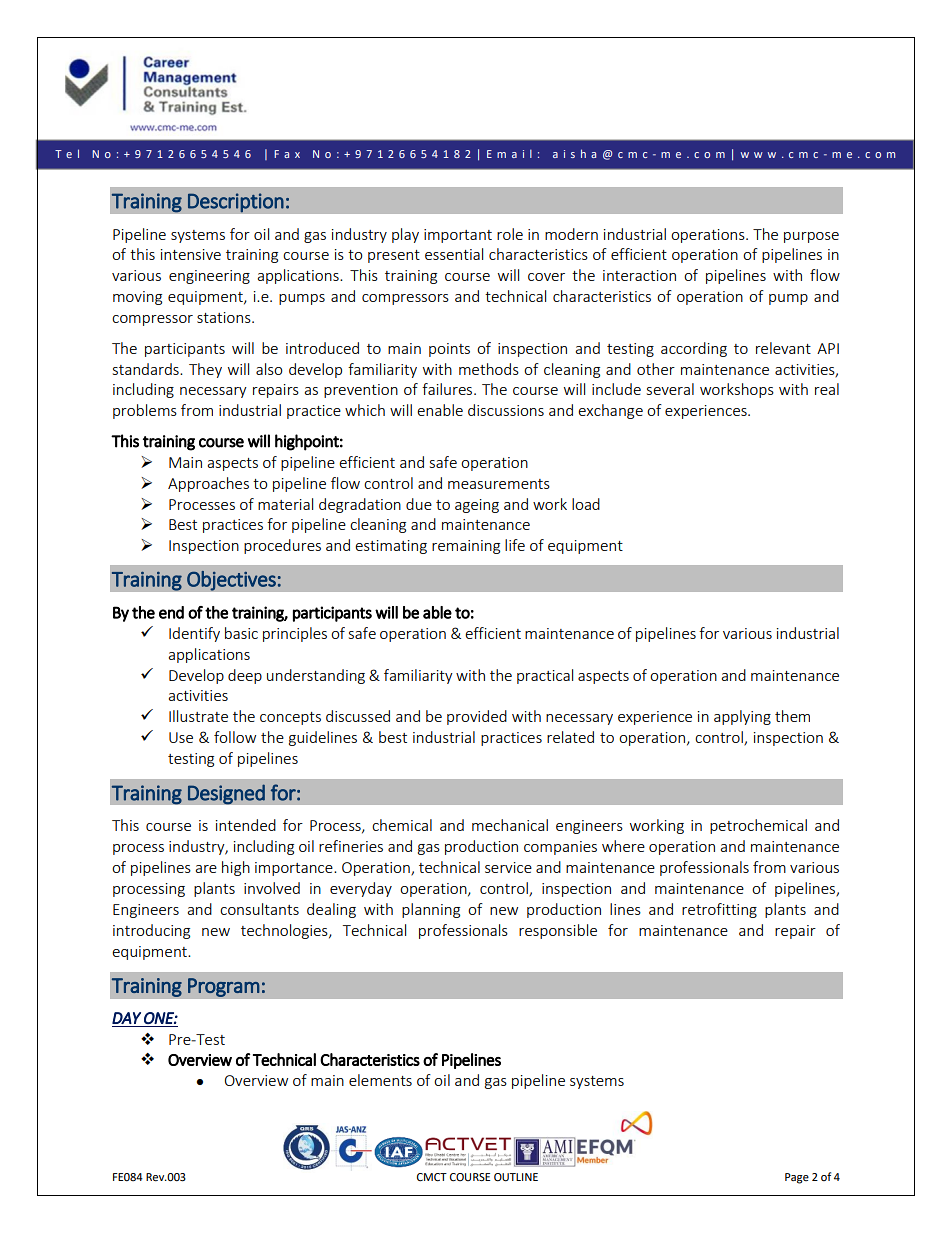  Describe the element at coordinates (245, 676) in the screenshot. I see `deep` at that location.
